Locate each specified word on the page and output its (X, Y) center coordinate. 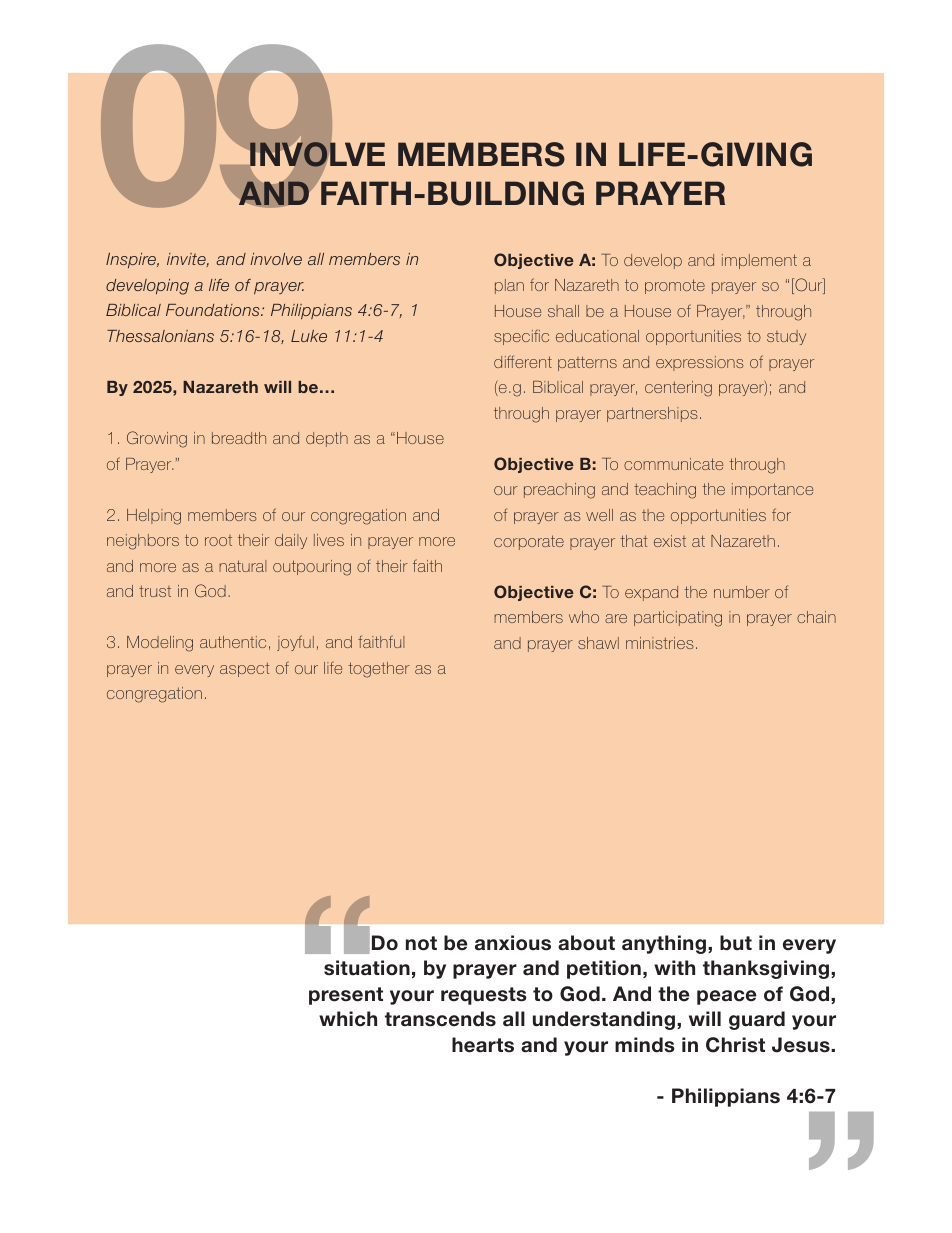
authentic (233, 642)
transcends (440, 1019)
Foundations (214, 310)
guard (757, 1020)
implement (759, 261)
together (379, 670)
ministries (660, 643)
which (348, 1019)
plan (509, 286)
